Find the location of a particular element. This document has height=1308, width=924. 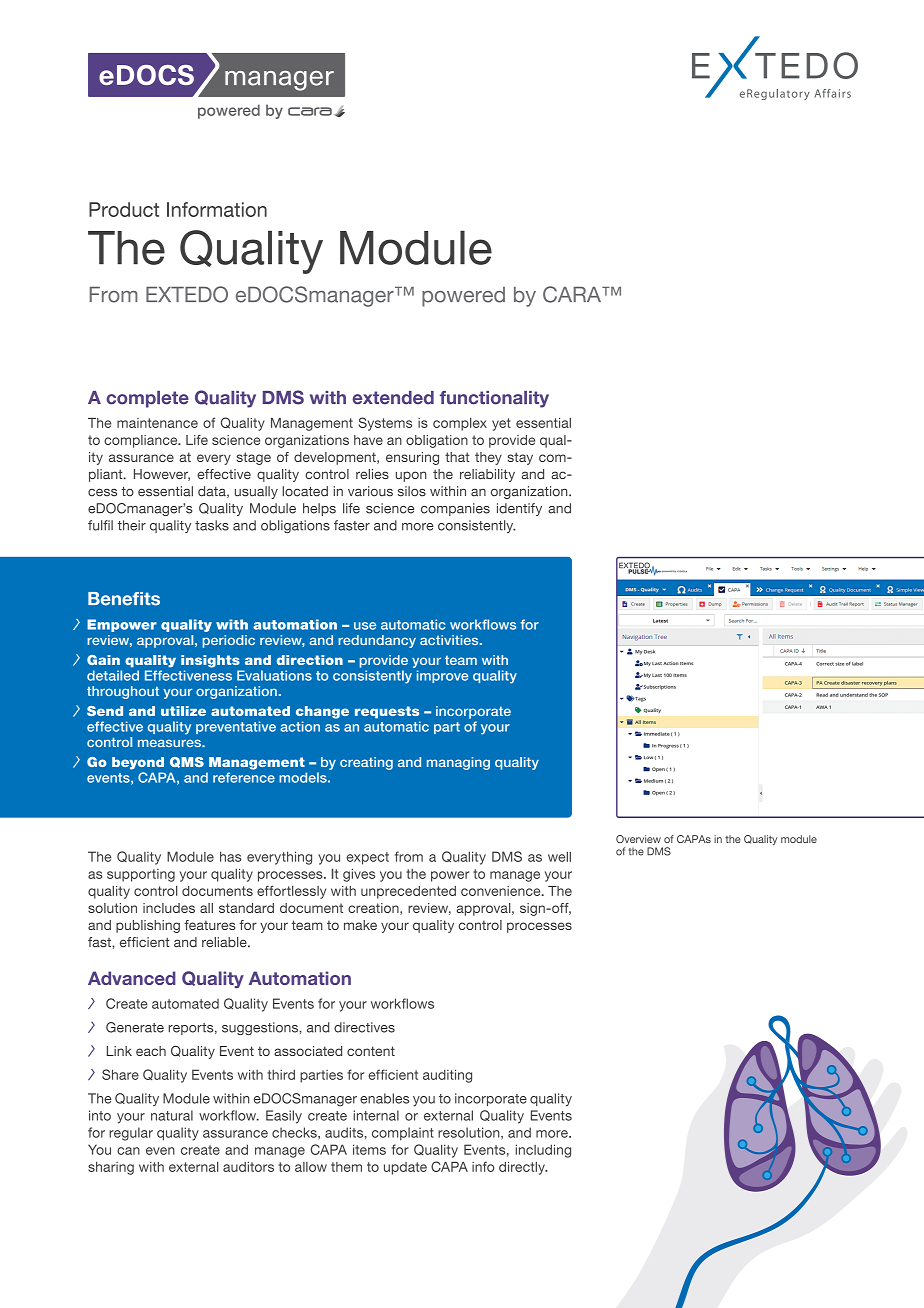

their is located at coordinates (132, 525).
